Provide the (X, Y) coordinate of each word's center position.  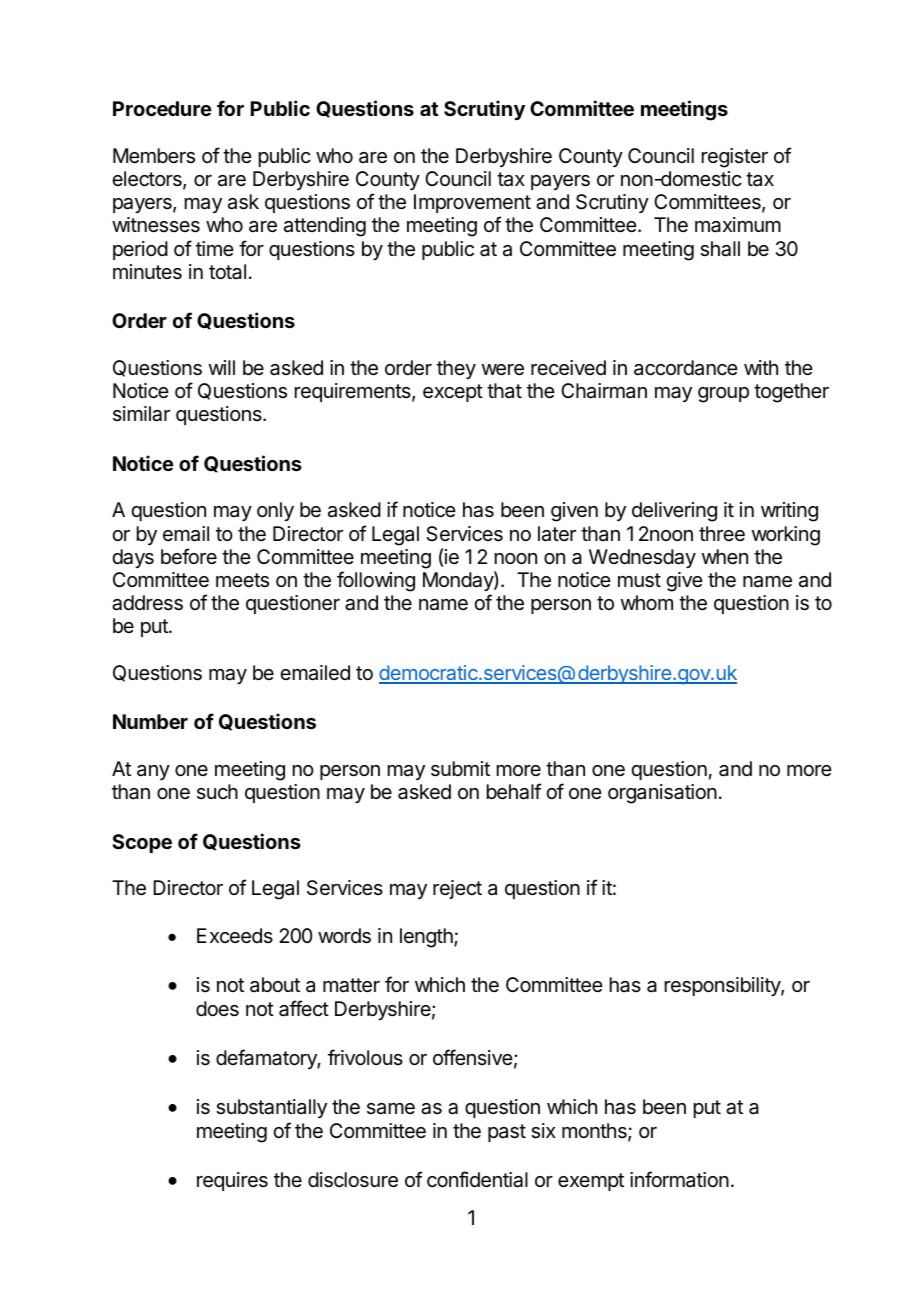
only (275, 511)
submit (460, 769)
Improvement (472, 203)
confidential (477, 1179)
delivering (674, 512)
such (217, 791)
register (735, 158)
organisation (662, 794)
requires (232, 1181)
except (453, 393)
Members (154, 156)
